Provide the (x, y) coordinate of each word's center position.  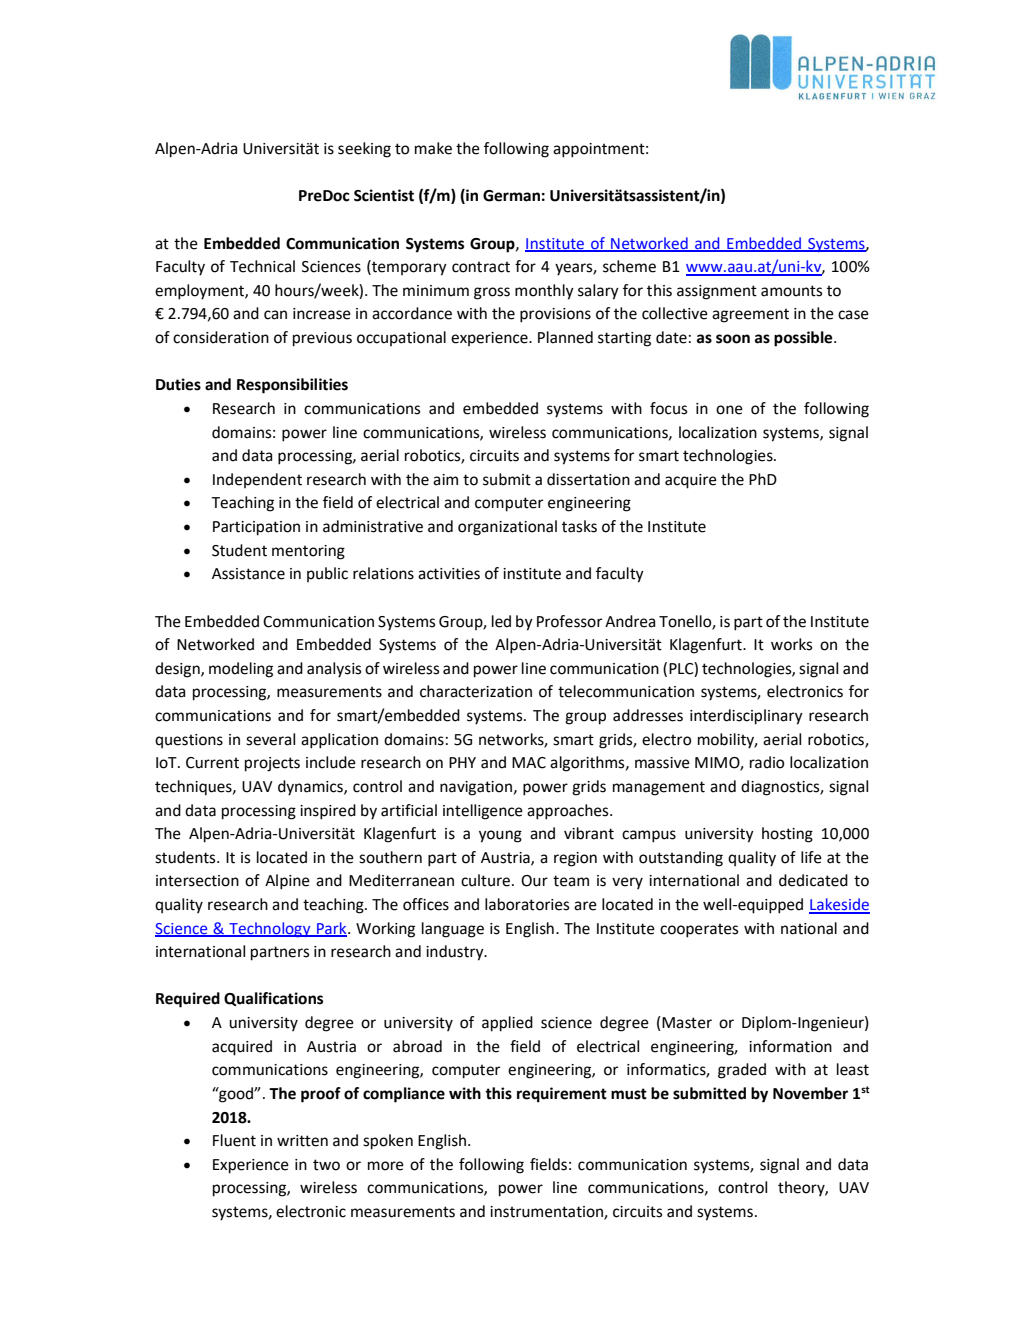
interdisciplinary (746, 717)
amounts (791, 291)
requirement (562, 1095)
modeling (241, 670)
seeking (364, 150)
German (511, 196)
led (501, 621)
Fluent (234, 1140)
